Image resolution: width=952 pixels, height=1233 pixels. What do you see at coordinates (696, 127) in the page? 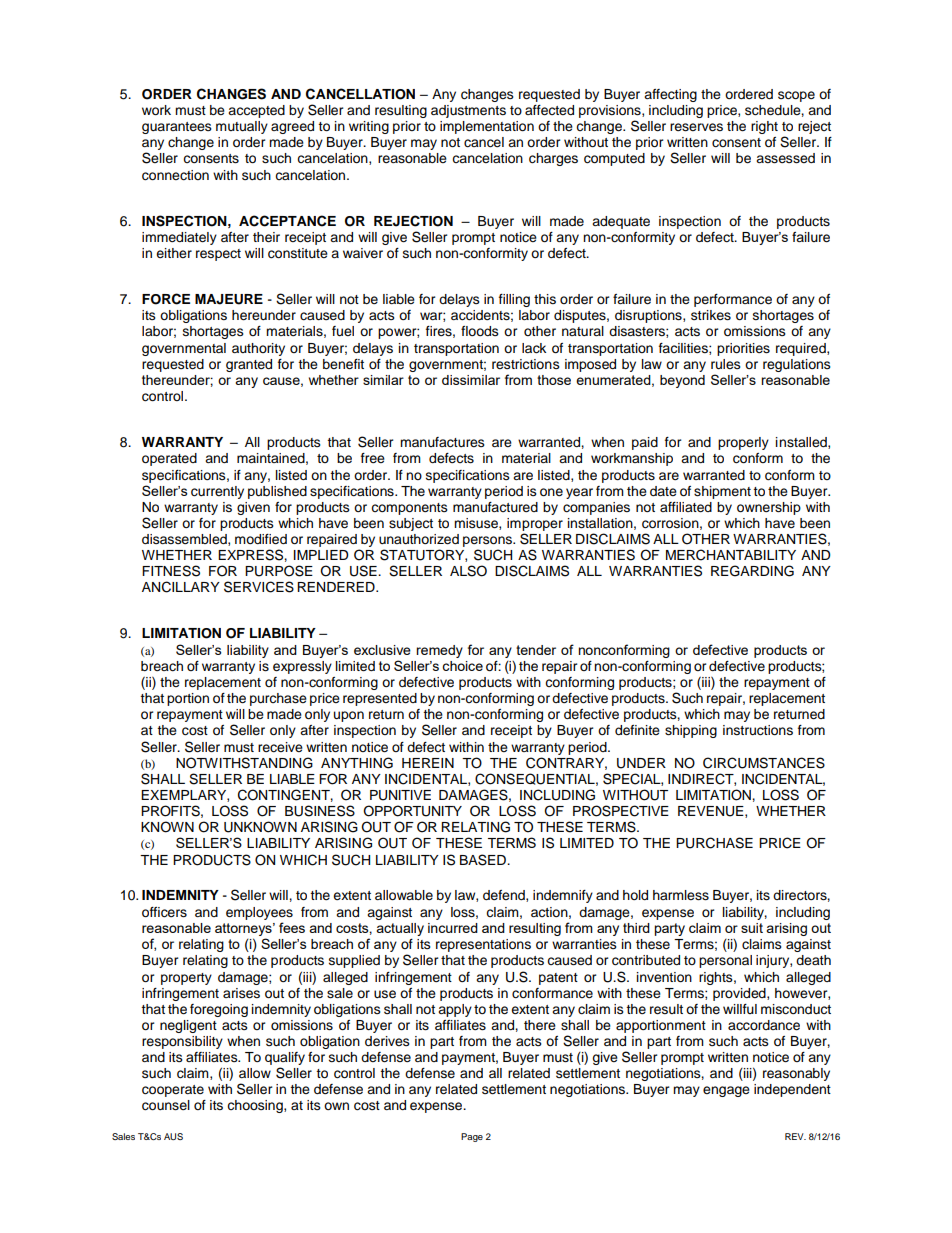
I see `reserves` at bounding box center [696, 127].
